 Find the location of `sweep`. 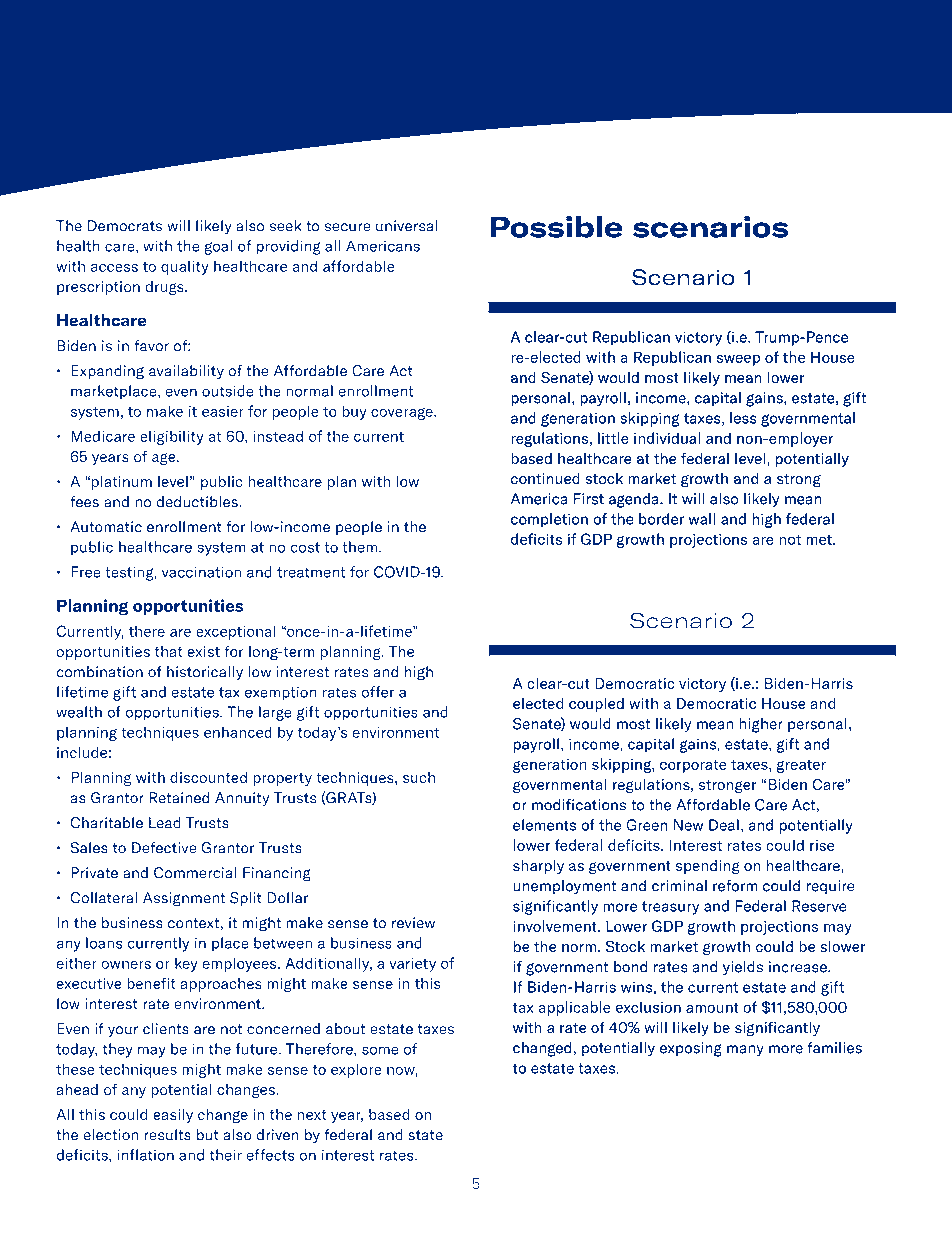

sweep is located at coordinates (738, 360).
